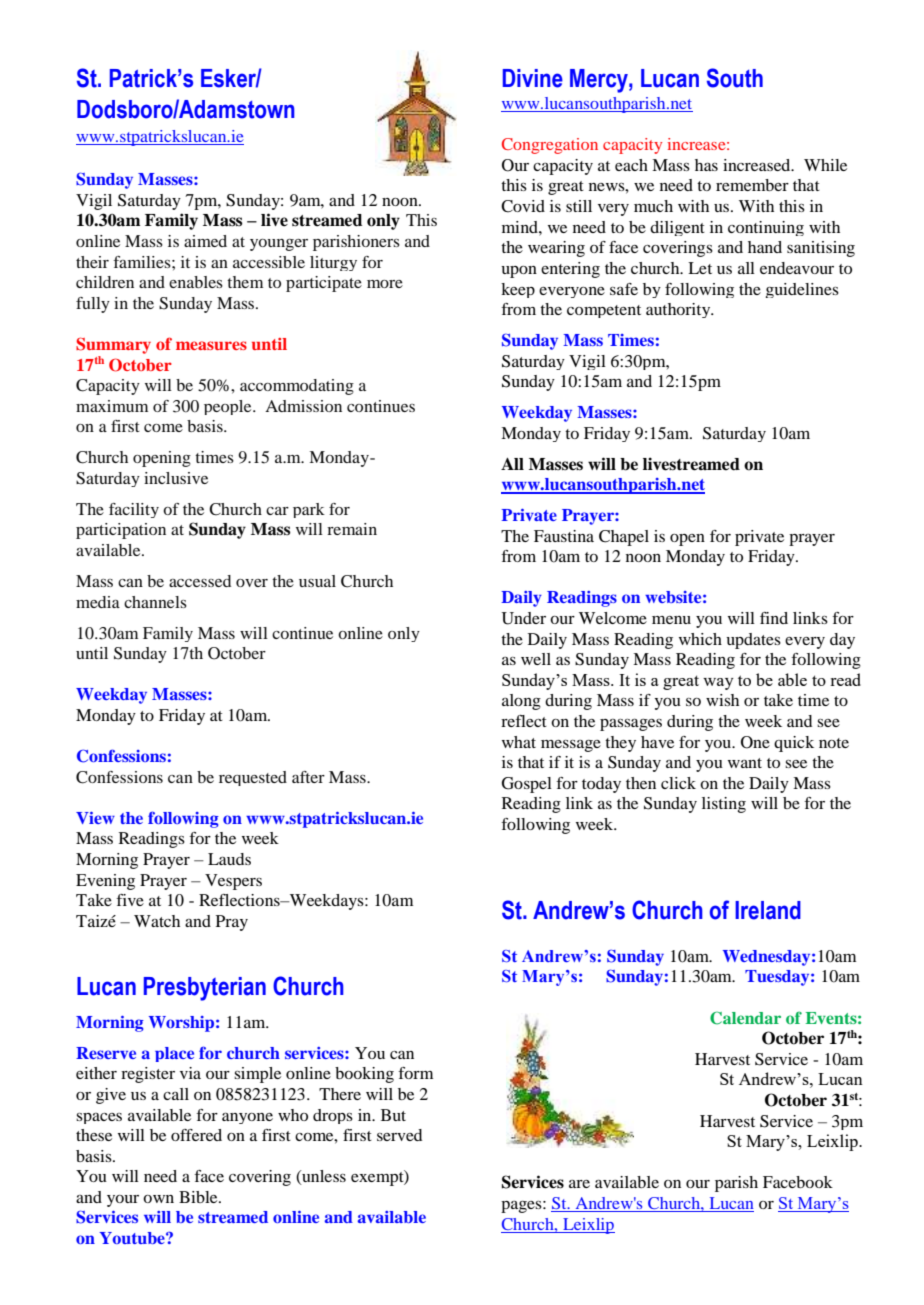  Describe the element at coordinates (134, 510) in the document. I see `facility` at that location.
